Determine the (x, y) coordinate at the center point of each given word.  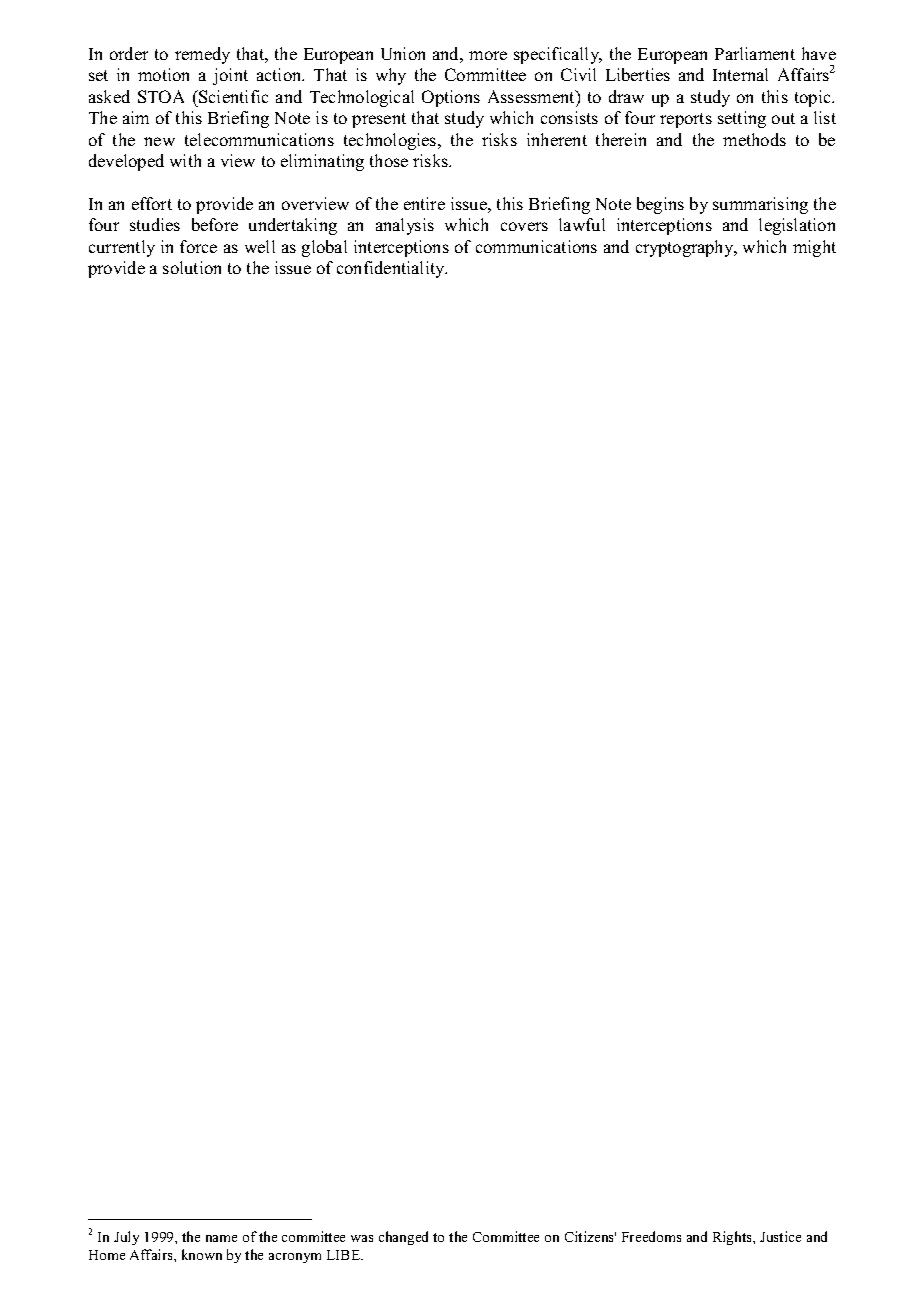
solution (192, 267)
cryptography (686, 248)
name (221, 1238)
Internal (740, 74)
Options (451, 98)
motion (163, 74)
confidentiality (392, 269)
